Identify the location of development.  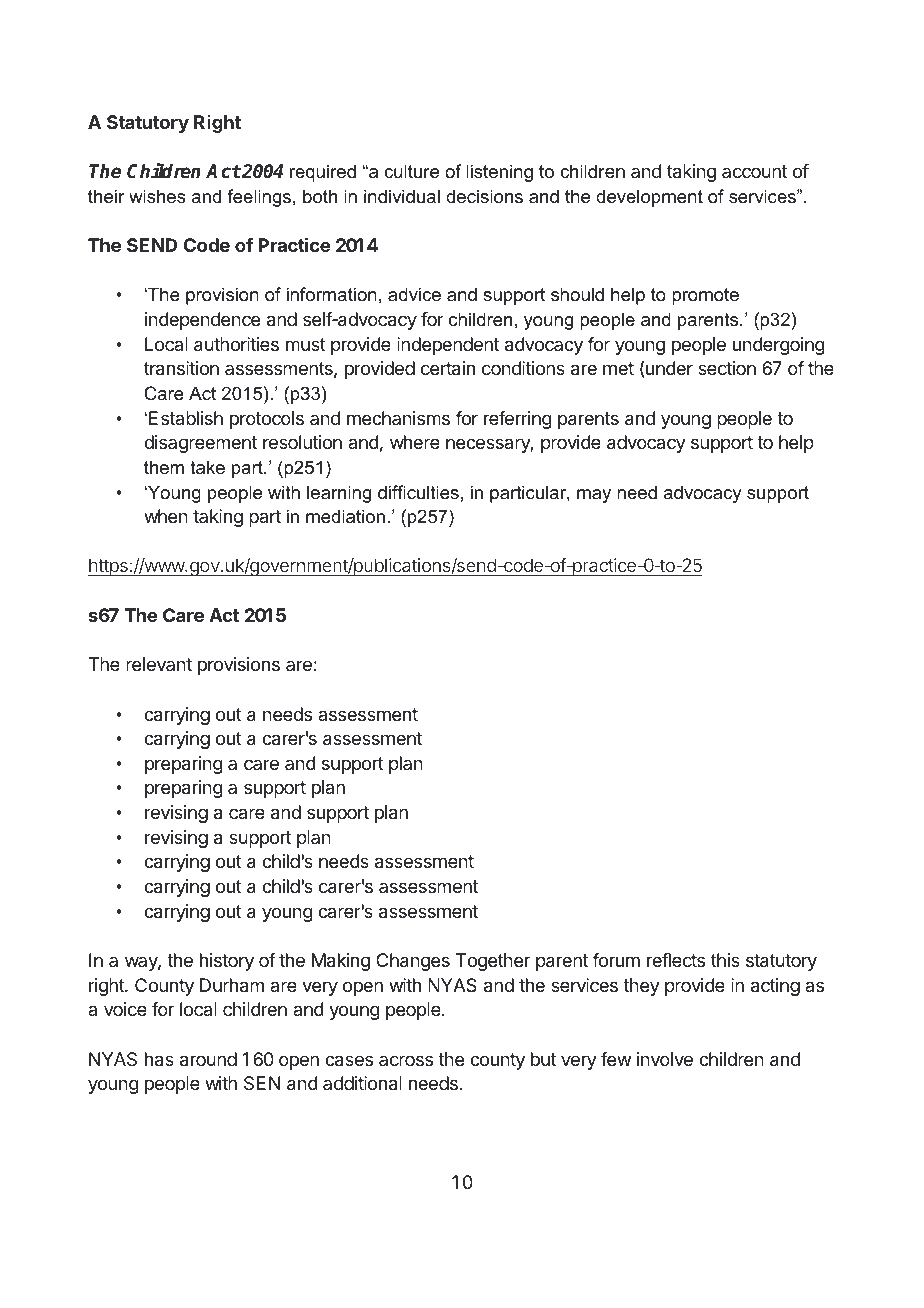
(649, 198).
